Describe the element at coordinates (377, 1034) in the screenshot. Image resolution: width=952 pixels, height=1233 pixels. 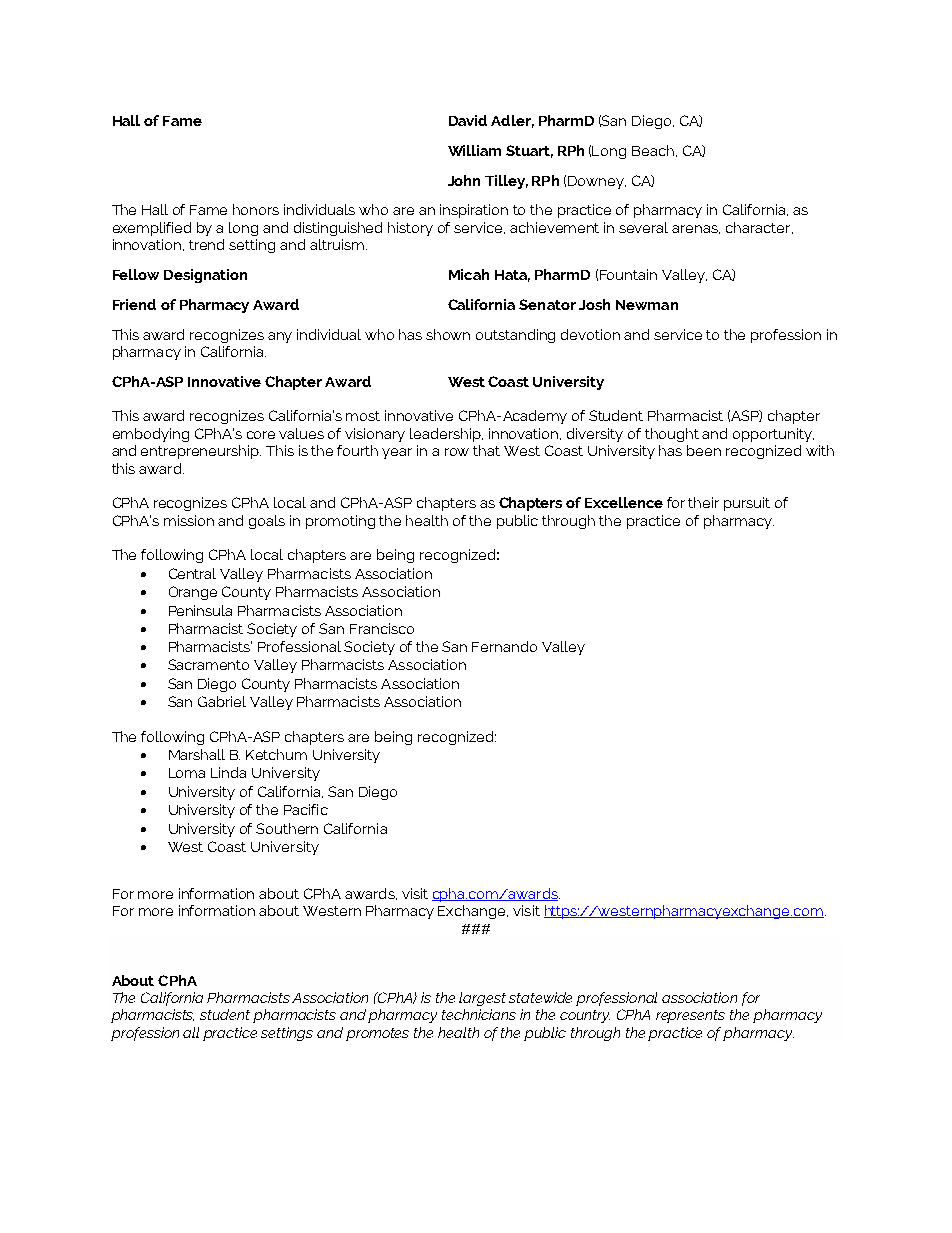
I see `promotes` at that location.
